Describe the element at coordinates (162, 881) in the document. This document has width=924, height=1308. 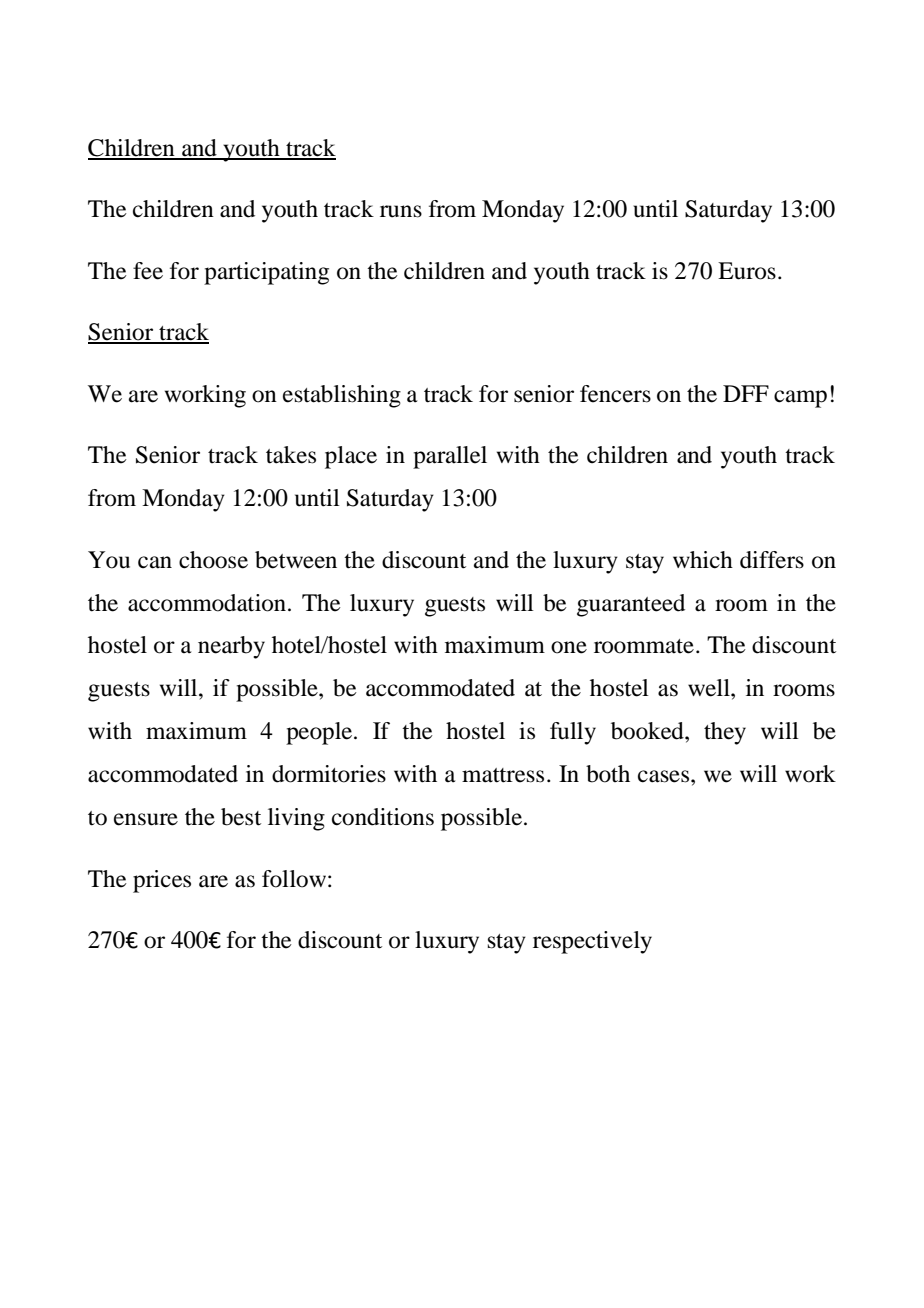
I see `prices` at that location.
